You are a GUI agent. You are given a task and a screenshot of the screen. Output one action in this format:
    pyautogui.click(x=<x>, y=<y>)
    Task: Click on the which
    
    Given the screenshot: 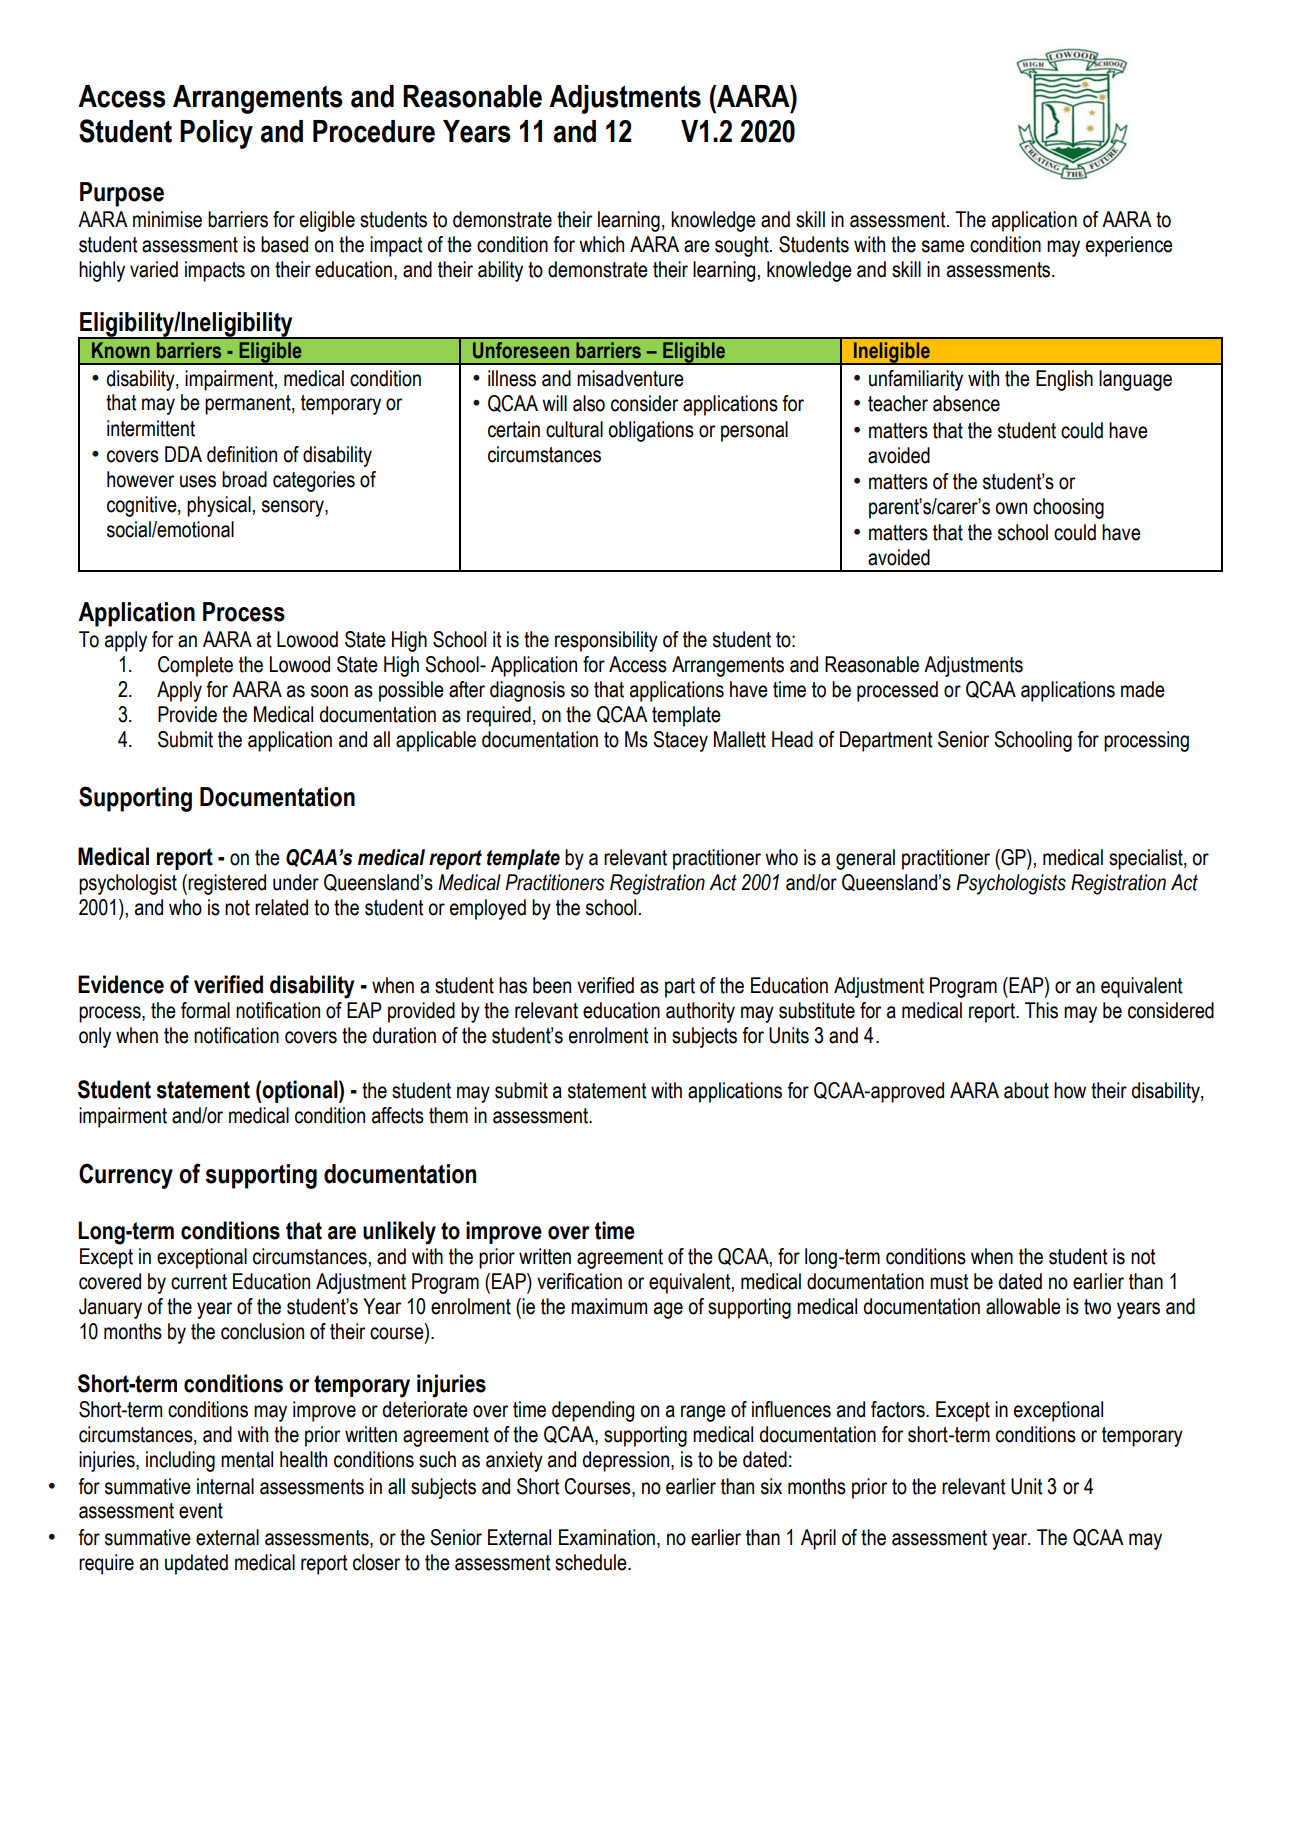 What is the action you would take?
    pyautogui.click(x=601, y=244)
